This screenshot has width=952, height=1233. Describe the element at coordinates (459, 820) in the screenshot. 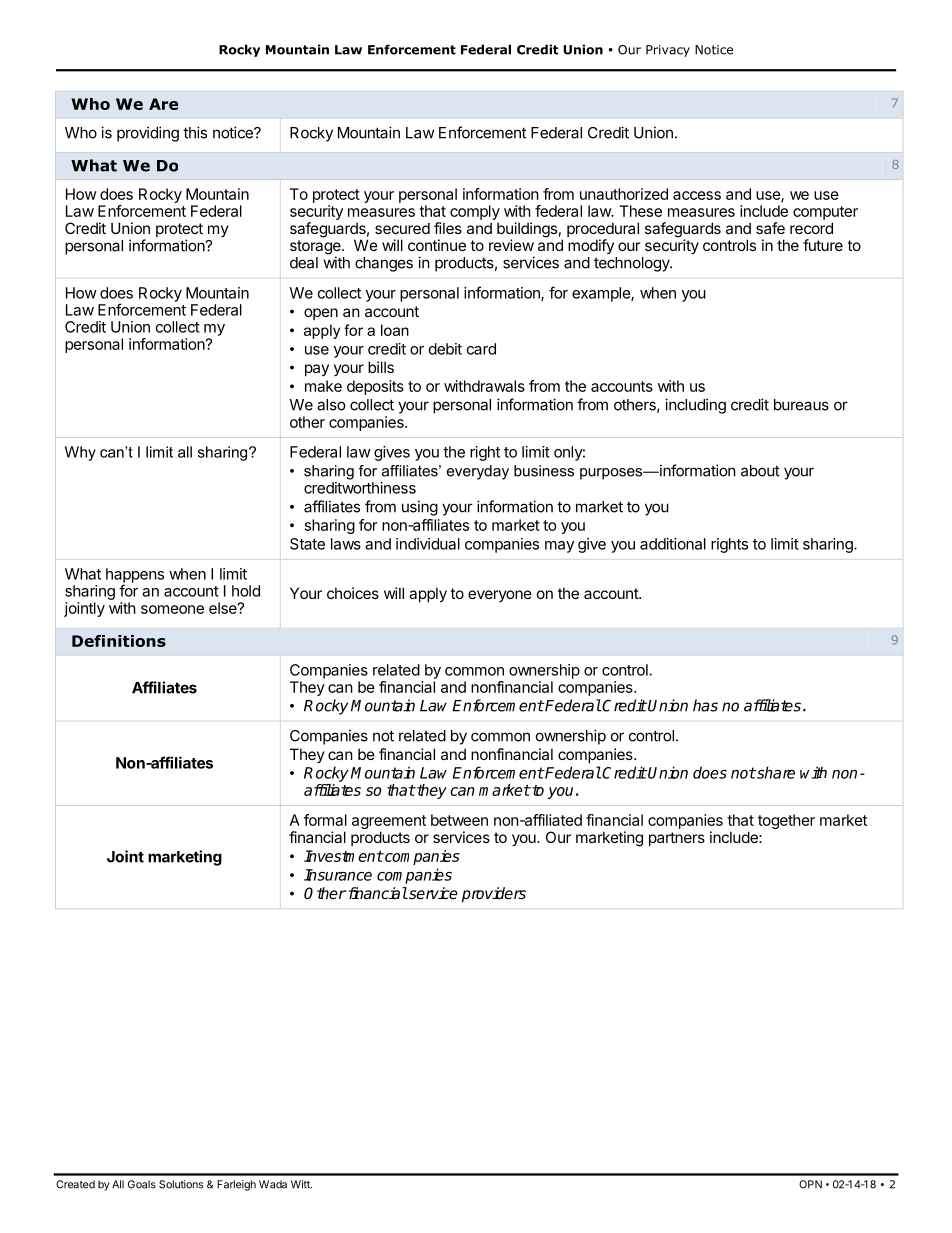

I see `between` at that location.
